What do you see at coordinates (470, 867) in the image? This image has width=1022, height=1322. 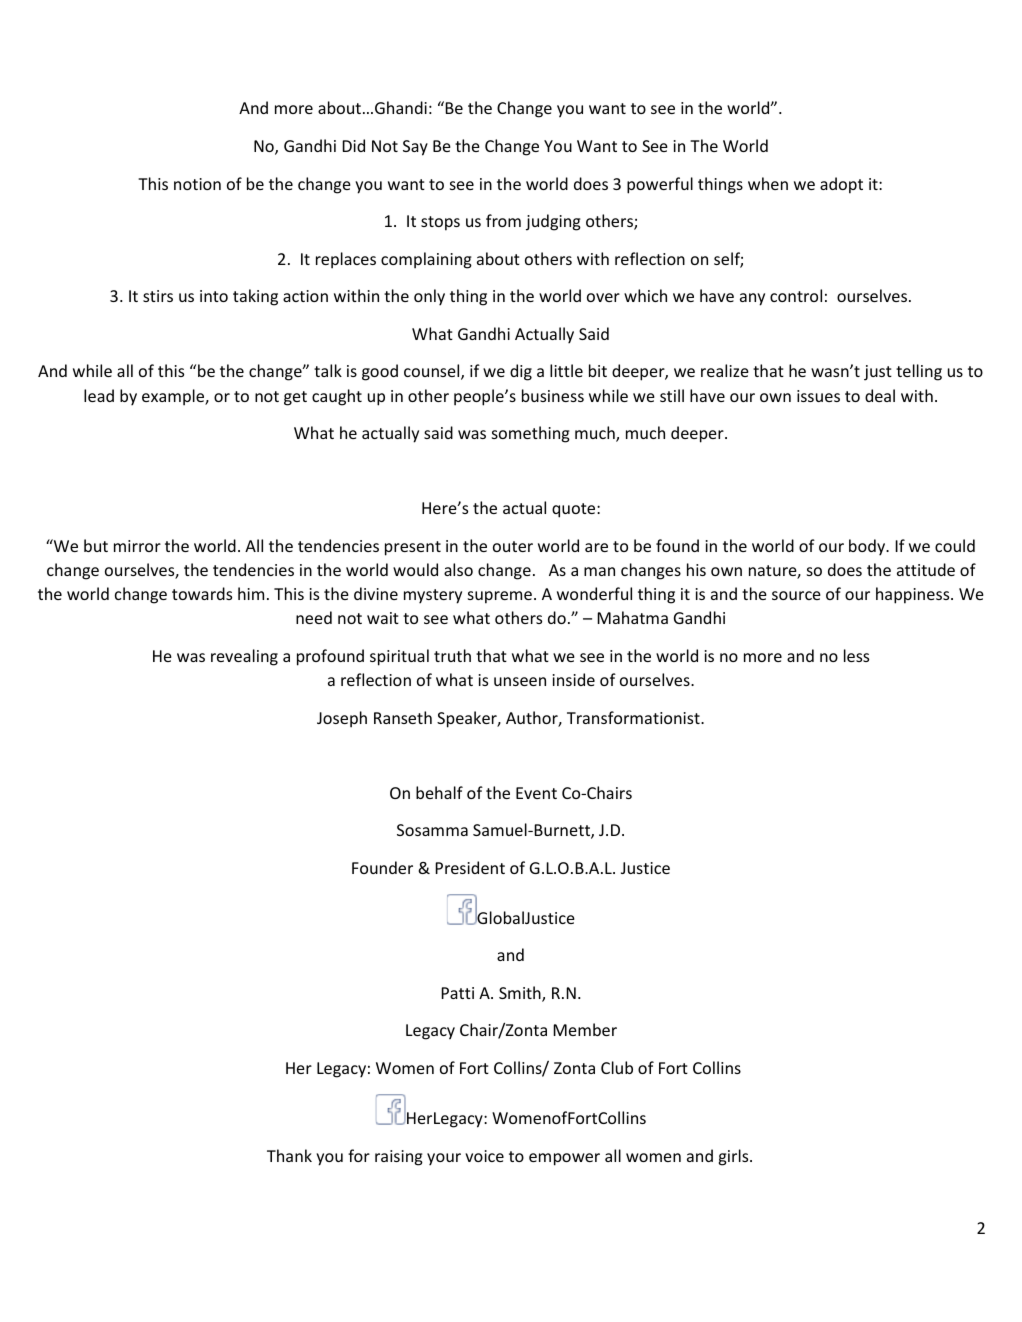 I see `President` at bounding box center [470, 867].
